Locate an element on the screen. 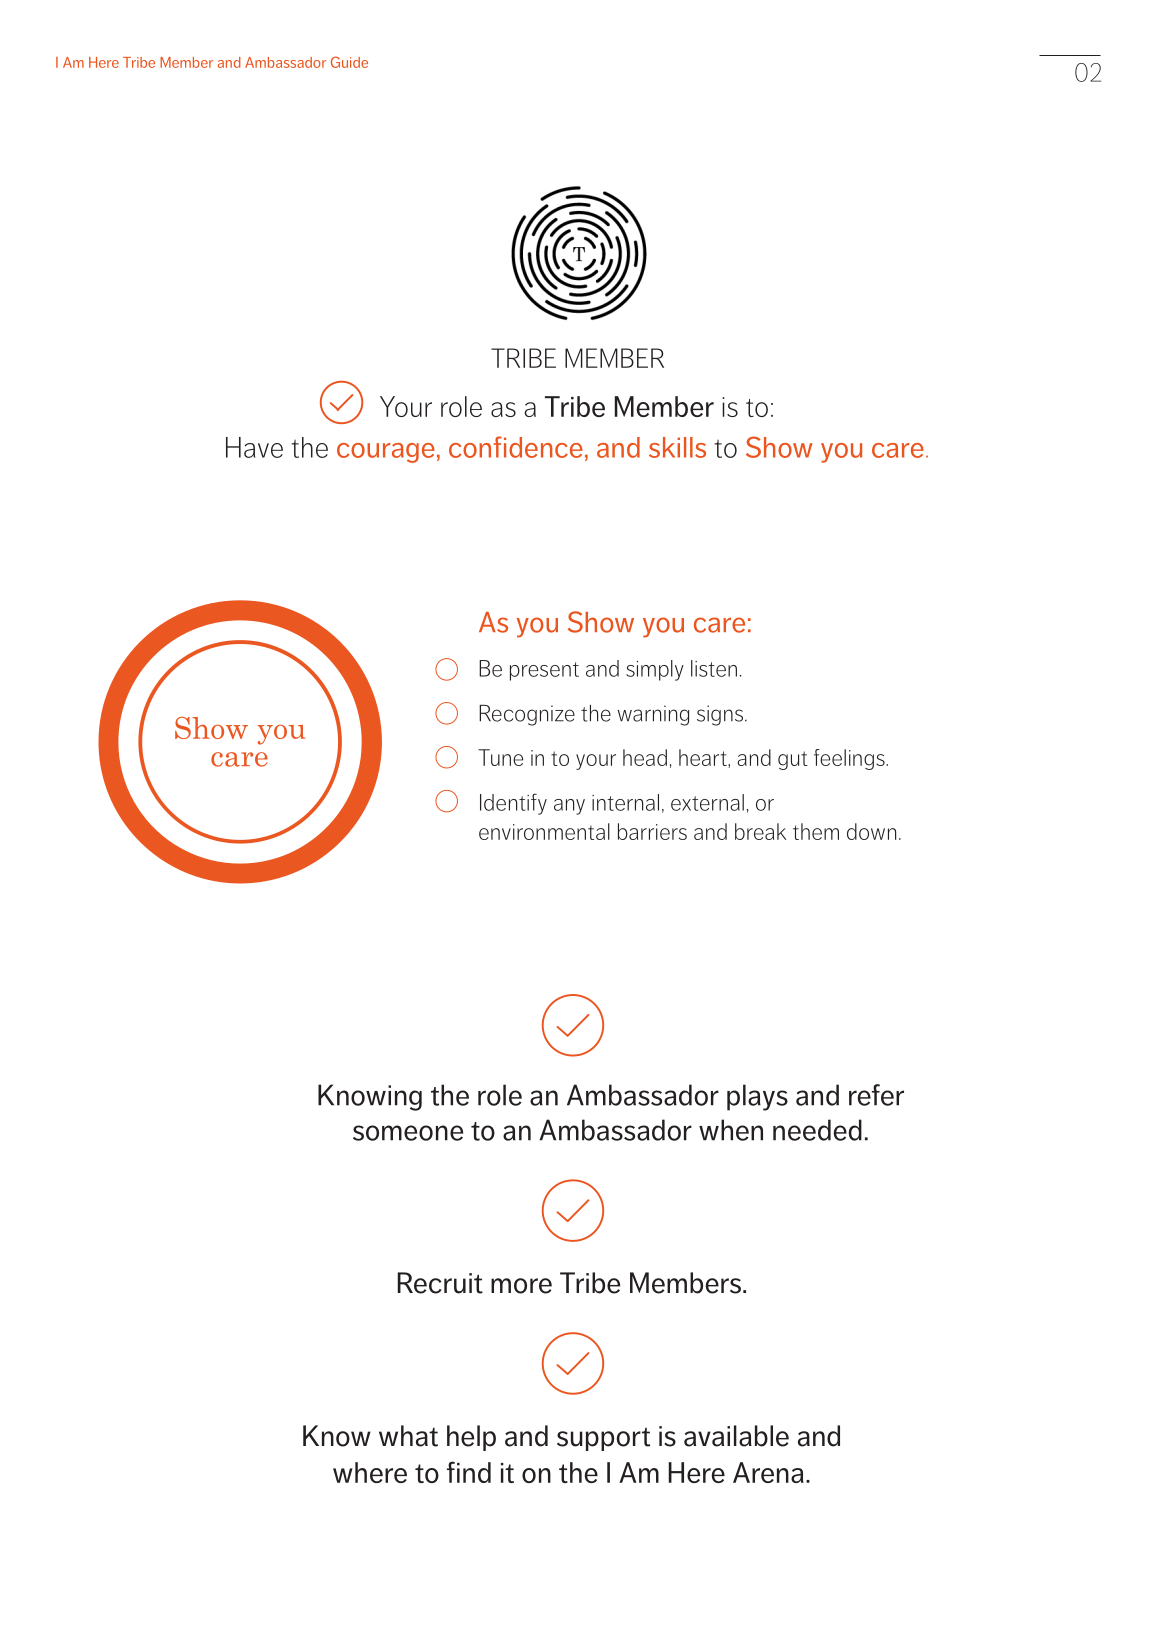 The image size is (1156, 1635). confidence is located at coordinates (516, 447).
